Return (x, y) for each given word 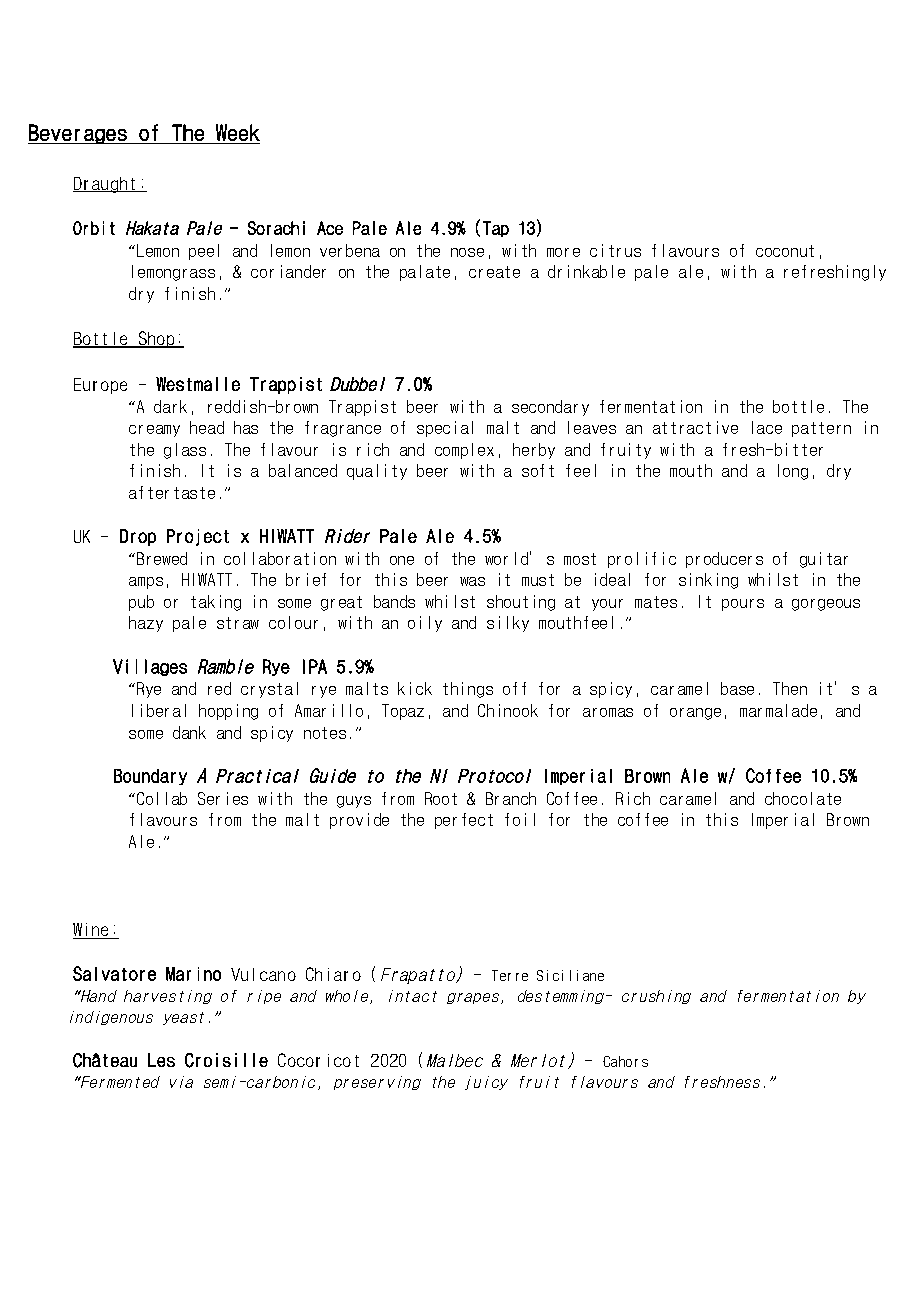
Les (161, 1060)
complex (464, 451)
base (737, 688)
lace (767, 427)
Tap (496, 229)
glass (185, 451)
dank (189, 732)
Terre (510, 975)
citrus (615, 250)
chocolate (803, 798)
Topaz (403, 712)
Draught (105, 185)
